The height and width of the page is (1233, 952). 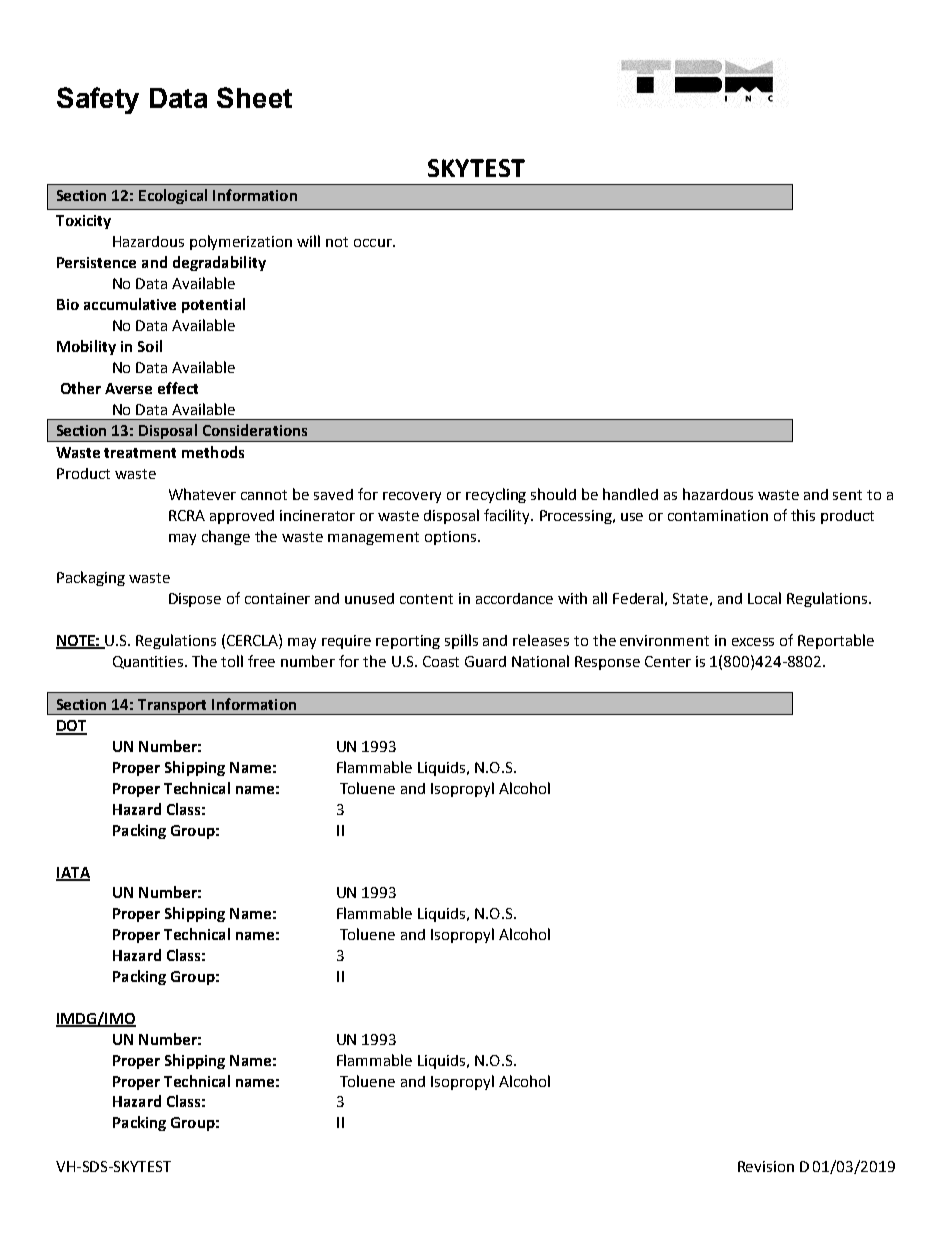 I want to click on spills, so click(x=461, y=641).
